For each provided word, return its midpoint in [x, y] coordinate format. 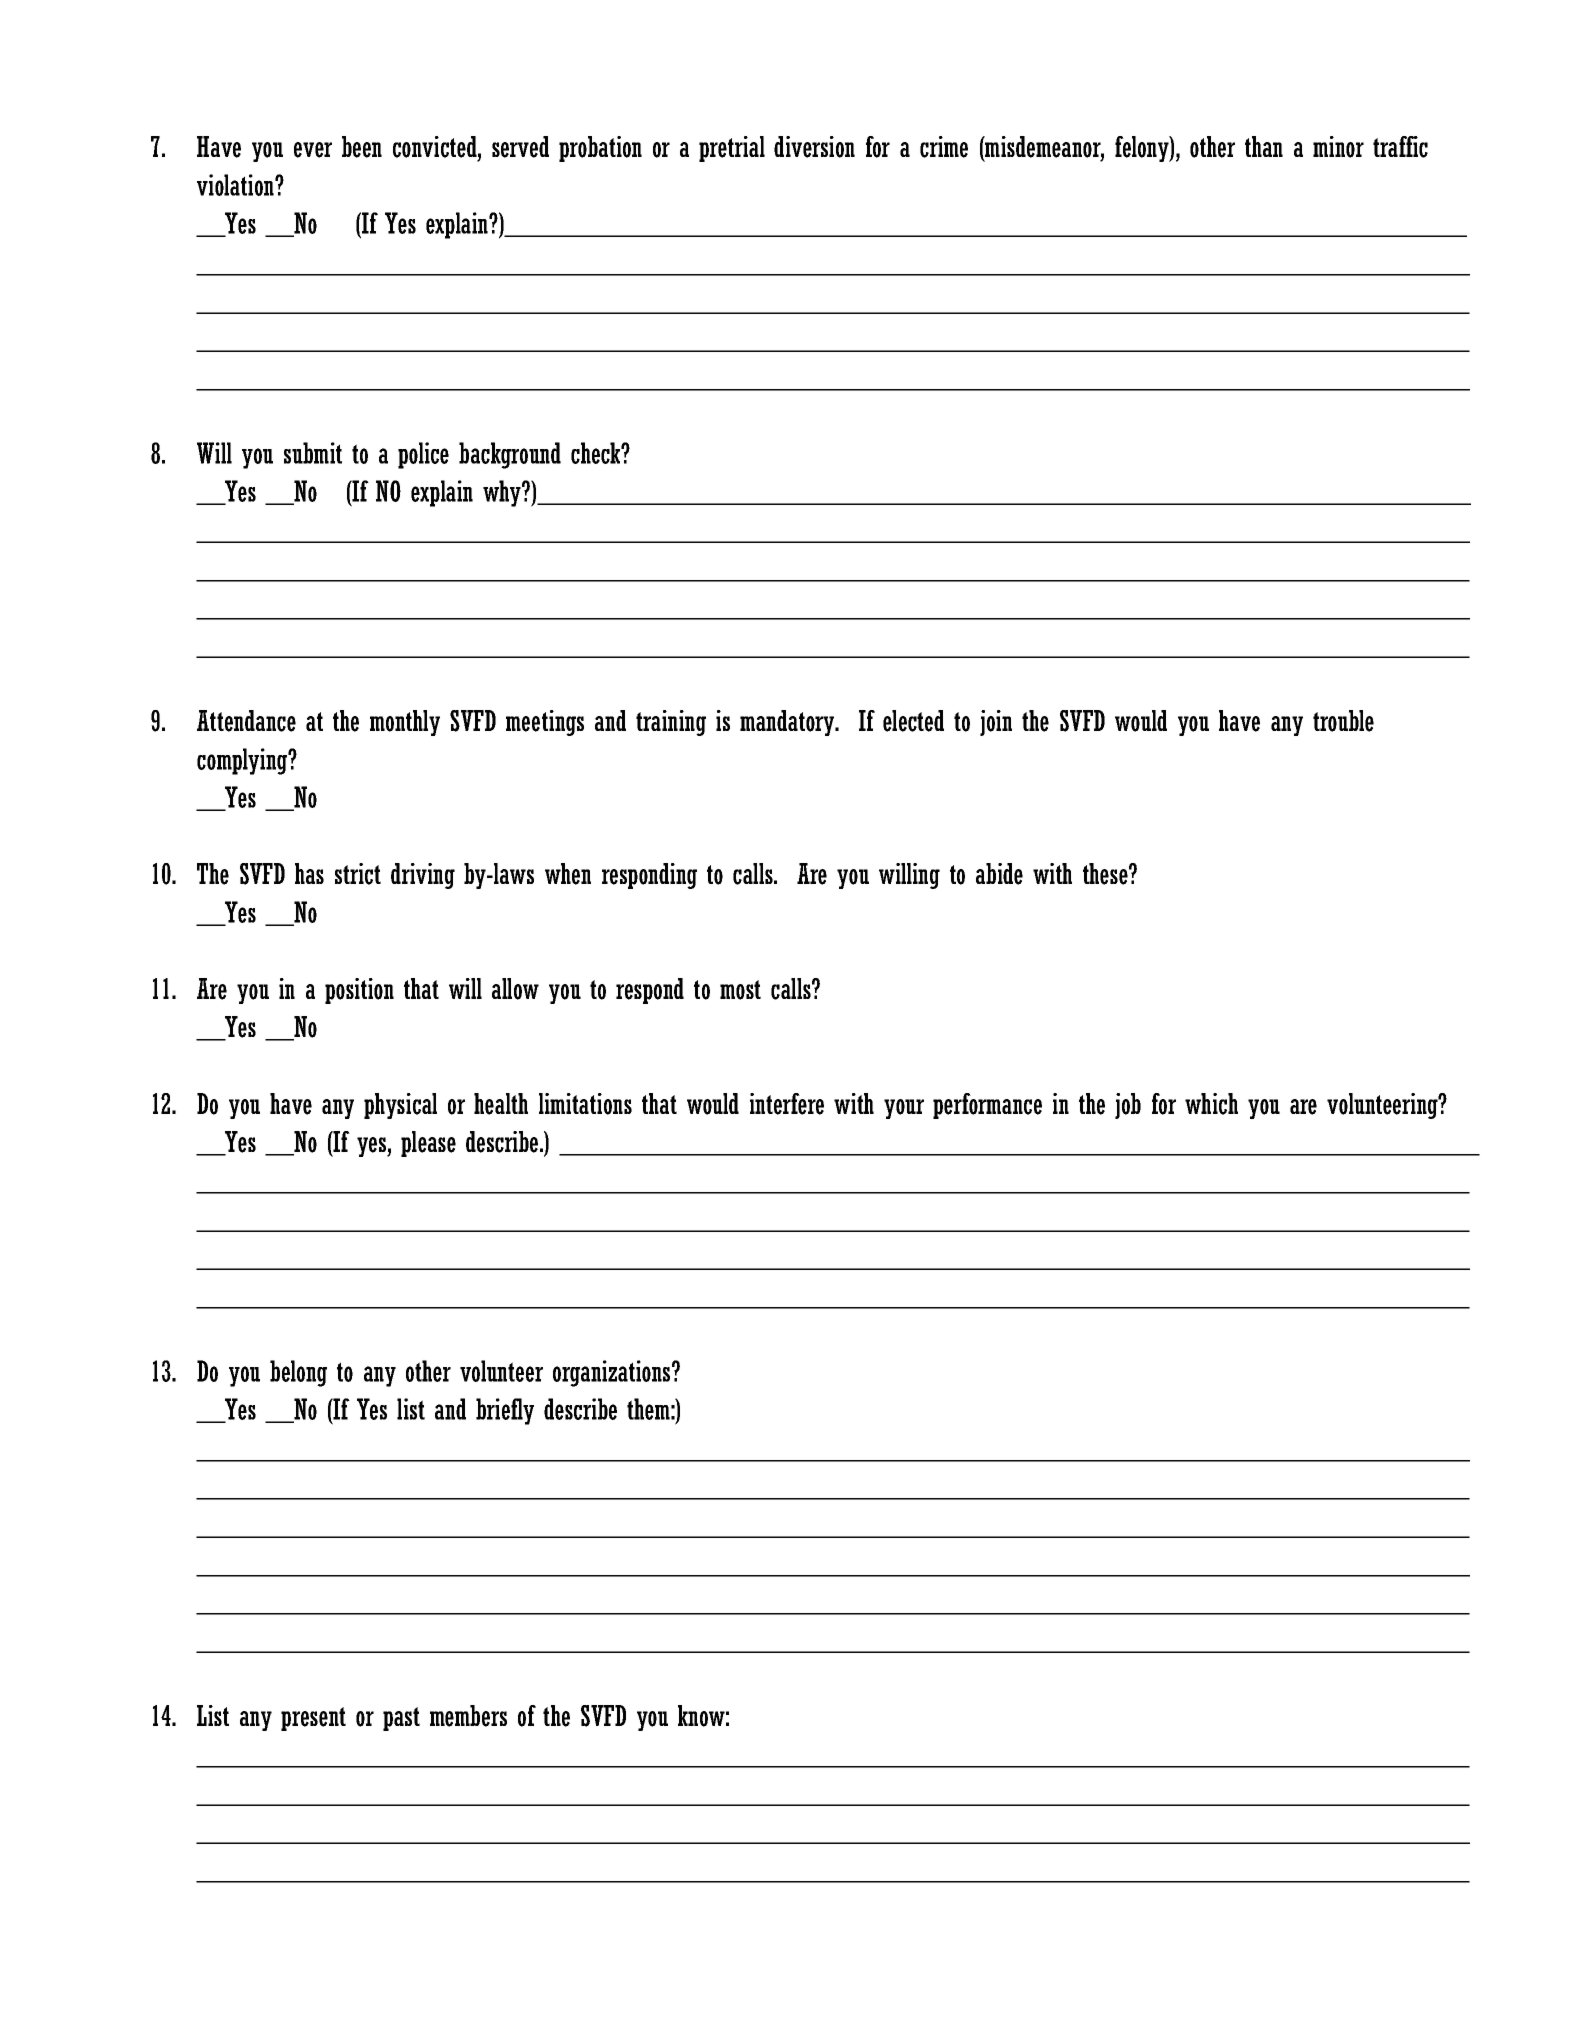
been [362, 147]
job [1128, 1106]
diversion [814, 147]
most [740, 990]
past [401, 1719]
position [359, 991]
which [1211, 1104]
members [468, 1716]
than [1264, 146]
